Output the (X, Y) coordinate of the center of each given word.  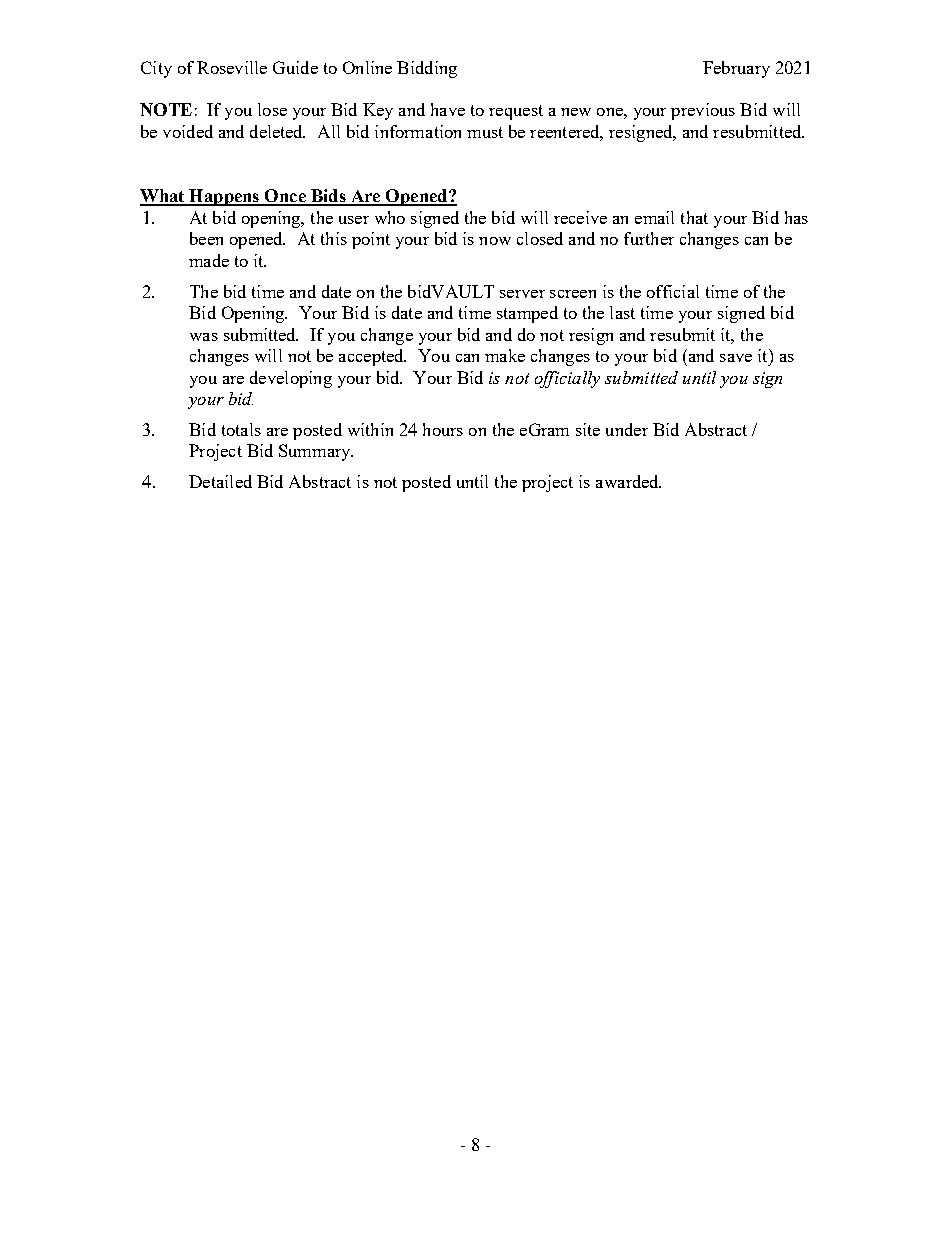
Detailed (220, 481)
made (209, 260)
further (649, 238)
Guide (295, 67)
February (736, 69)
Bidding (427, 69)
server (522, 294)
